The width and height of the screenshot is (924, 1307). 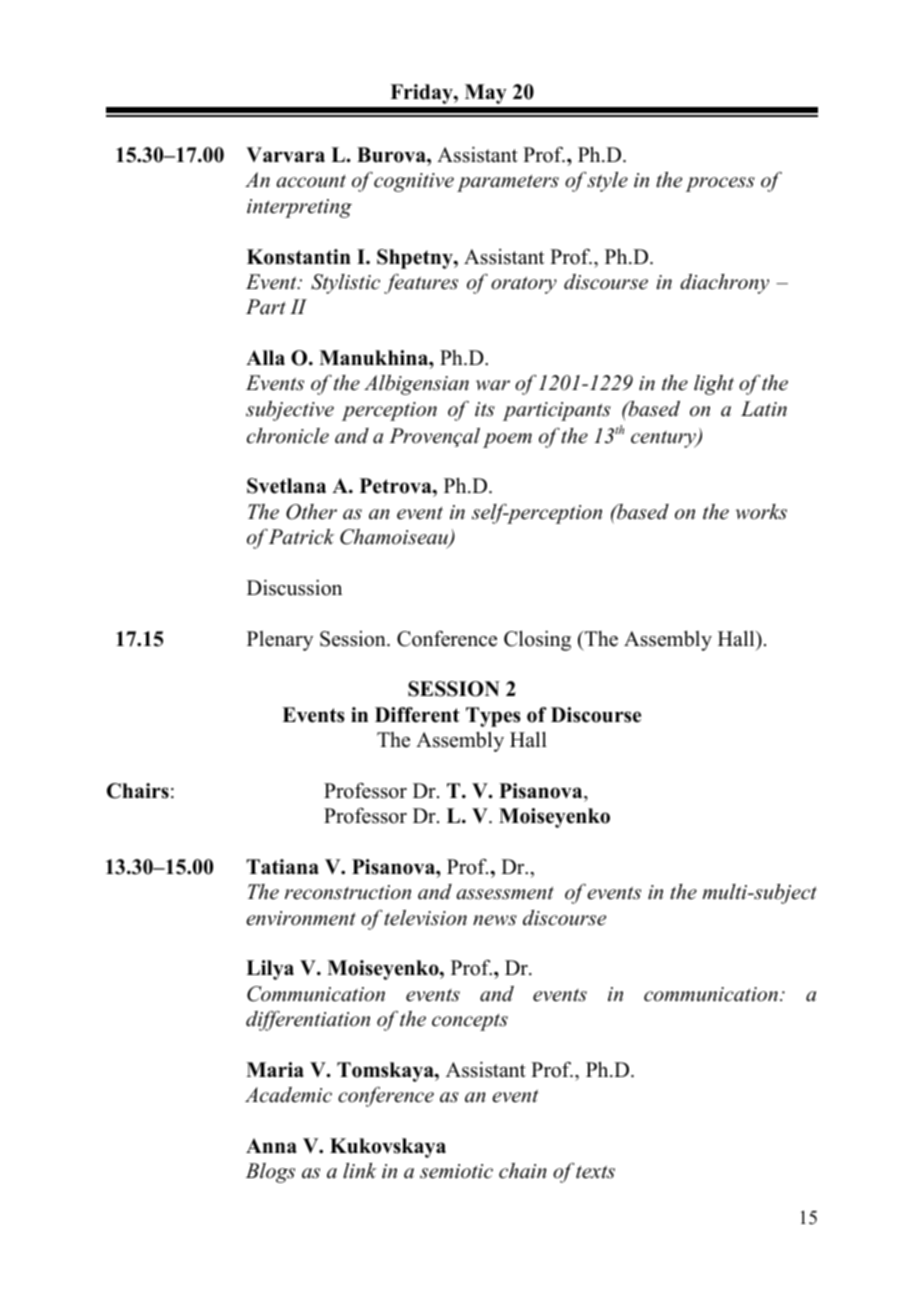 I want to click on Types, so click(x=493, y=717).
